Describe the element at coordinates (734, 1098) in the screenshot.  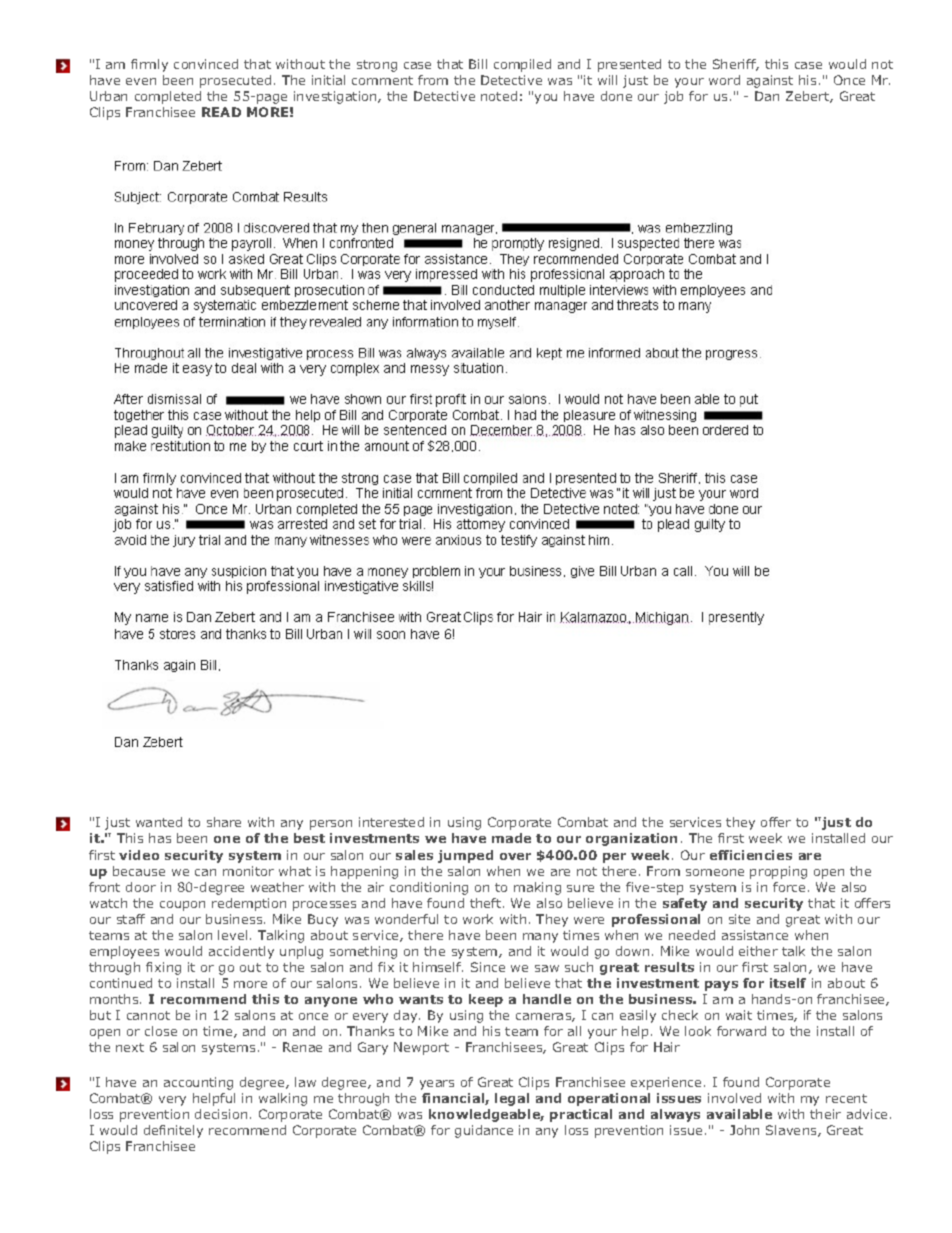
I see `involved` at that location.
